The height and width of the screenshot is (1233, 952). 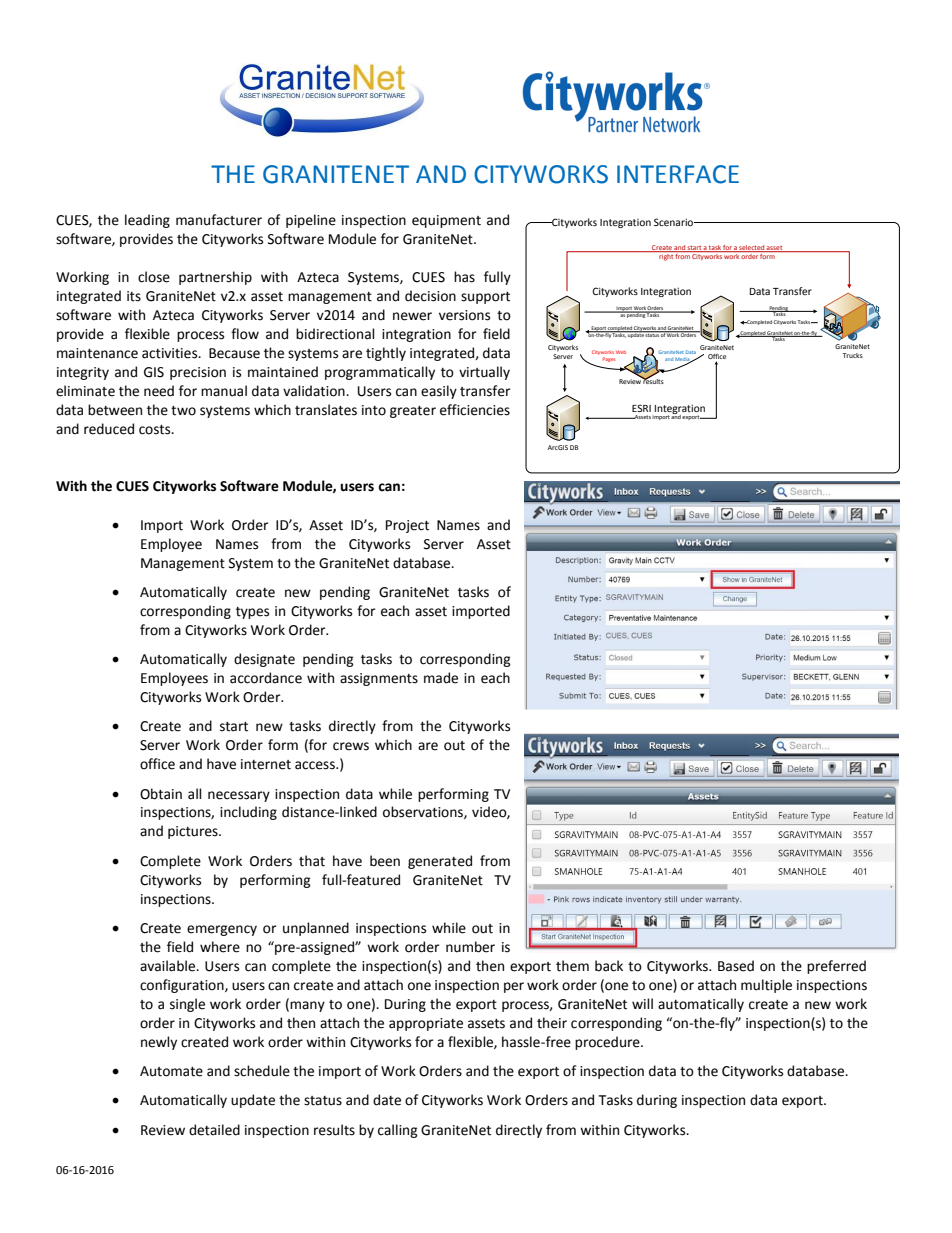 I want to click on equipment, so click(x=446, y=221).
